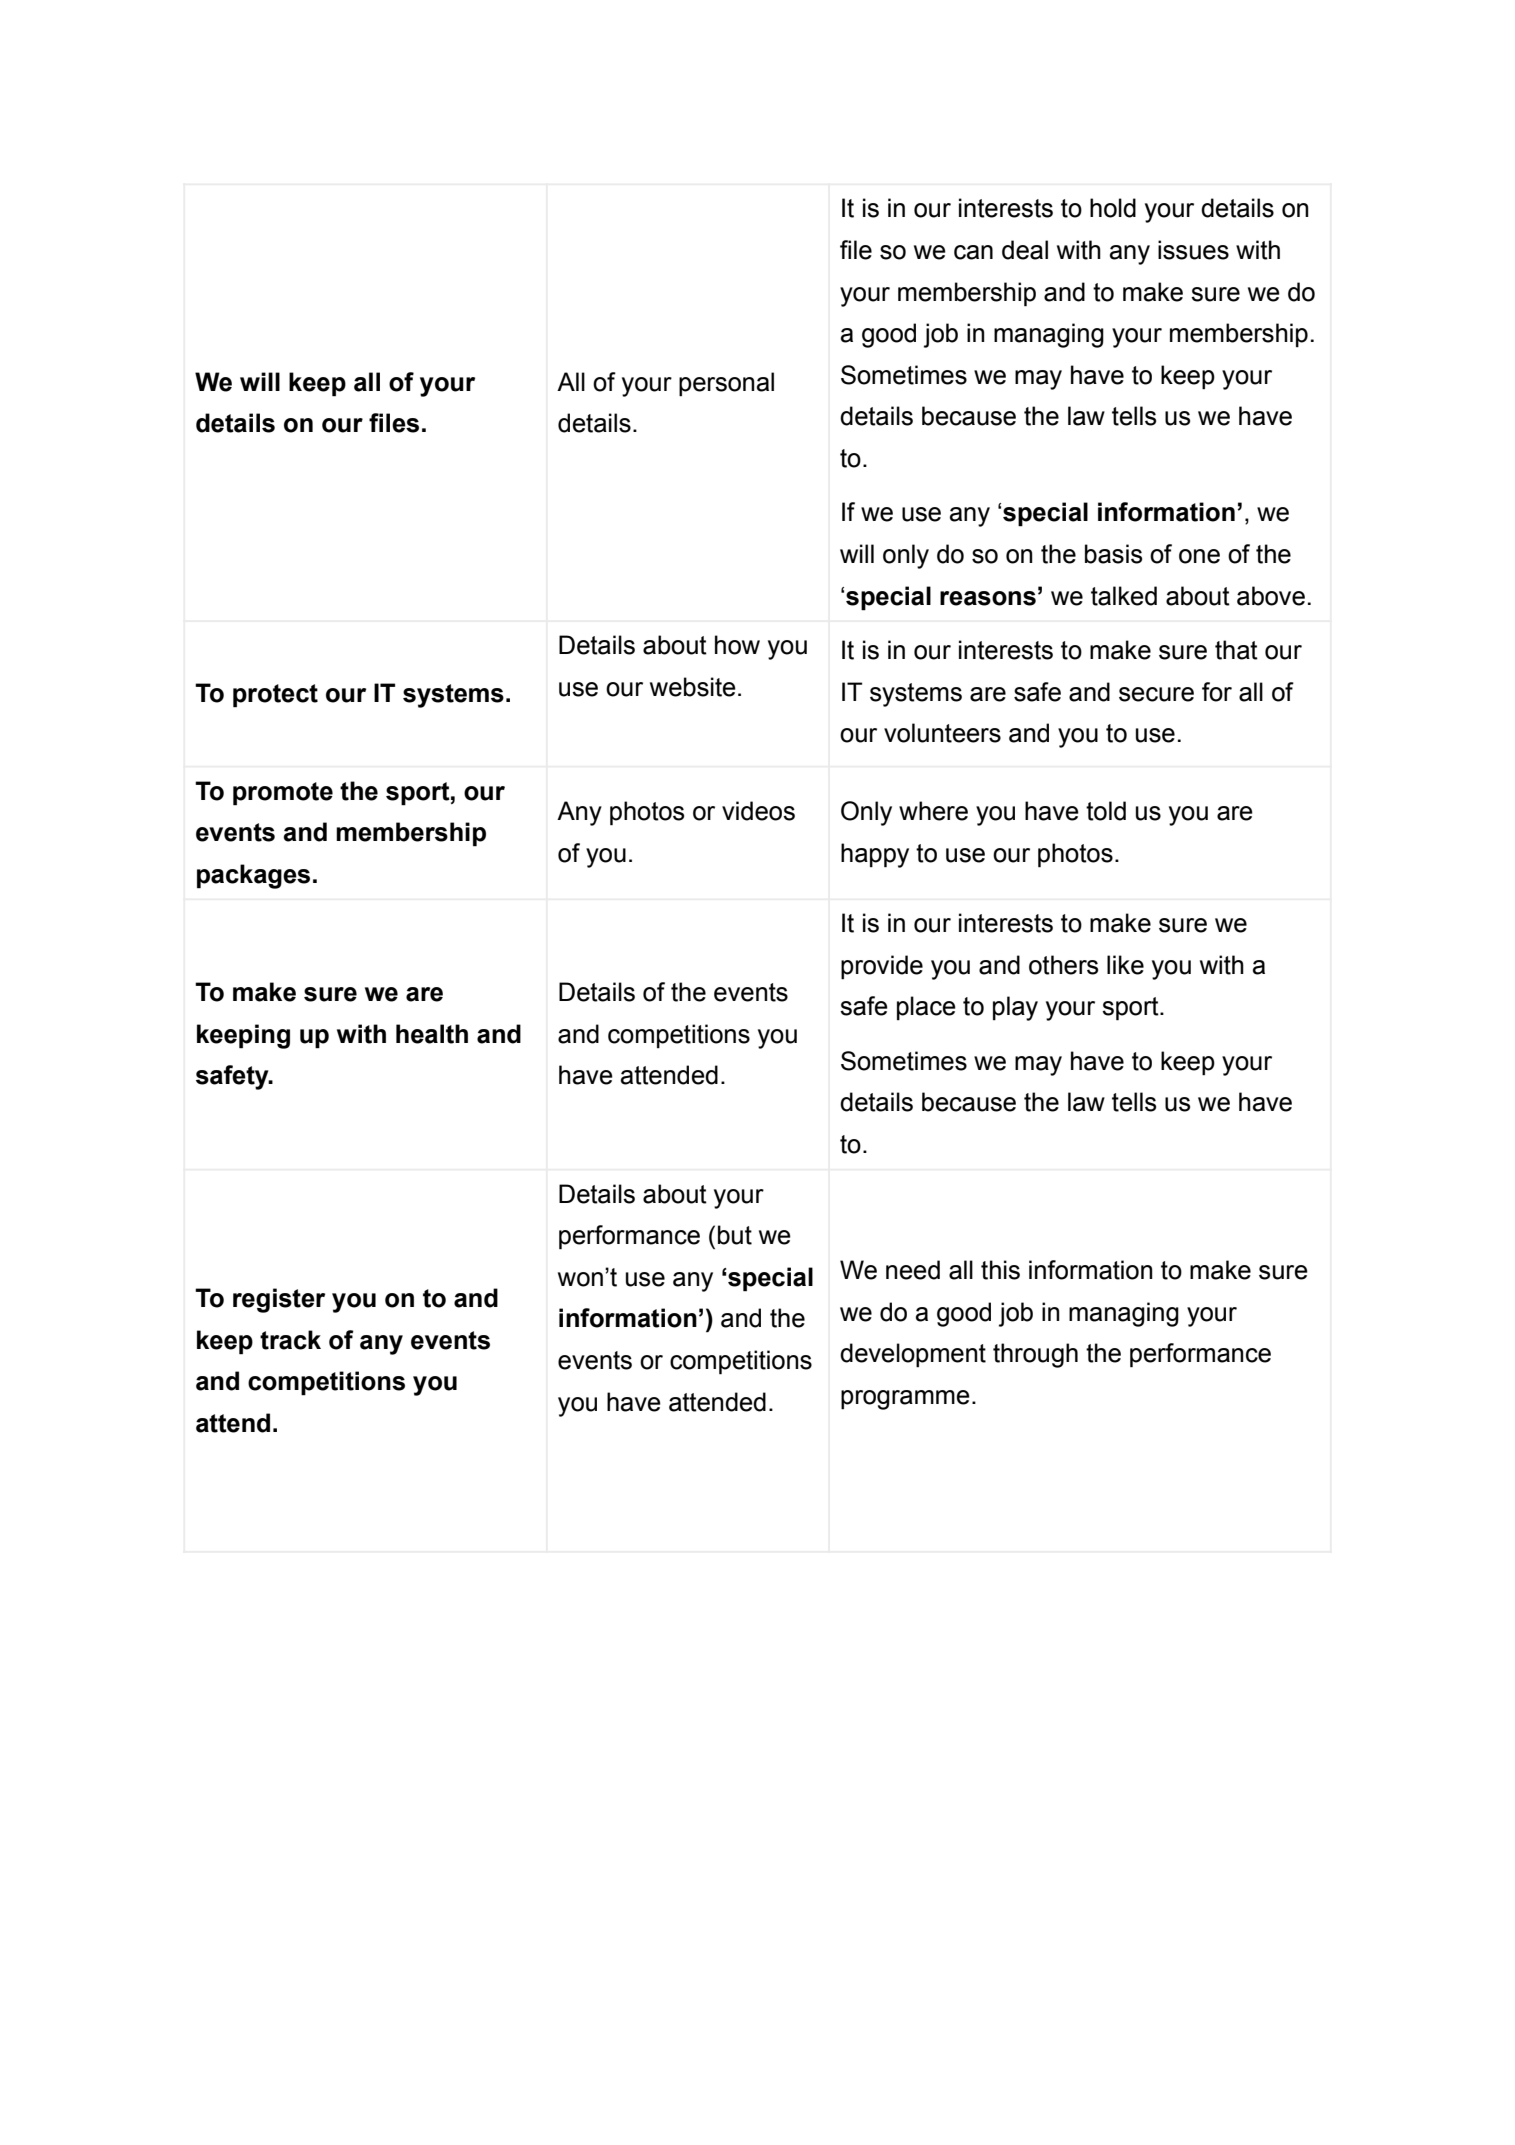  Describe the element at coordinates (758, 811) in the screenshot. I see `videos` at that location.
